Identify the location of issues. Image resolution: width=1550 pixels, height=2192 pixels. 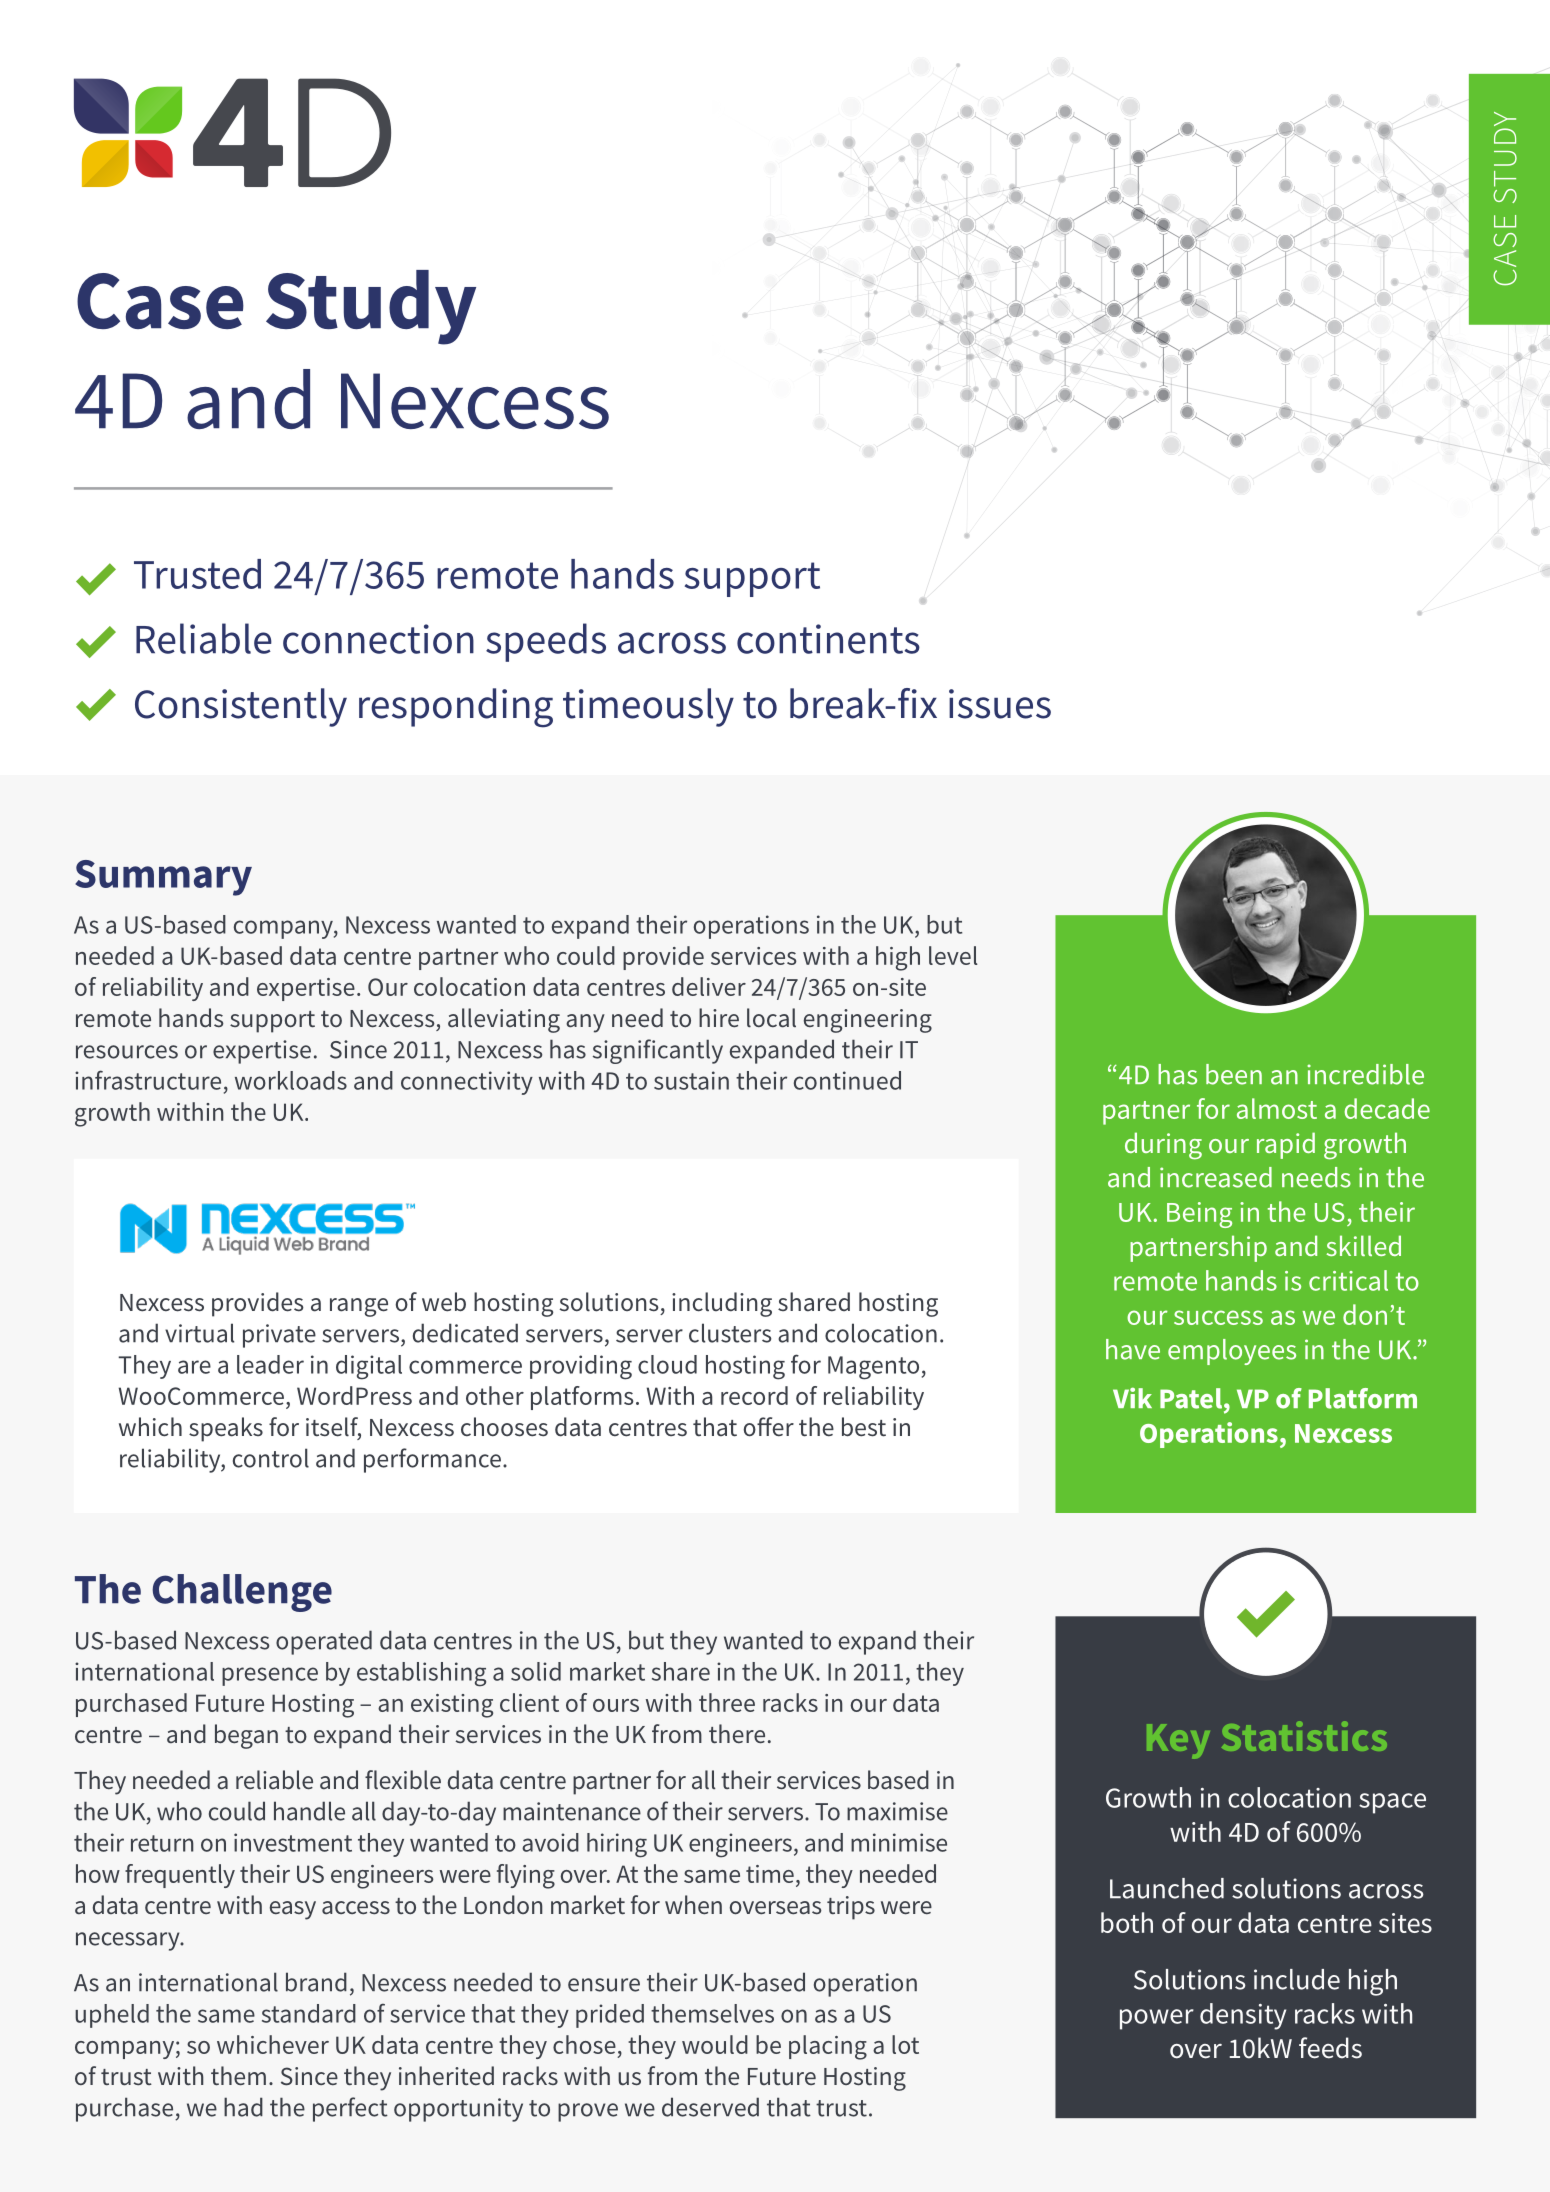
(1000, 704).
